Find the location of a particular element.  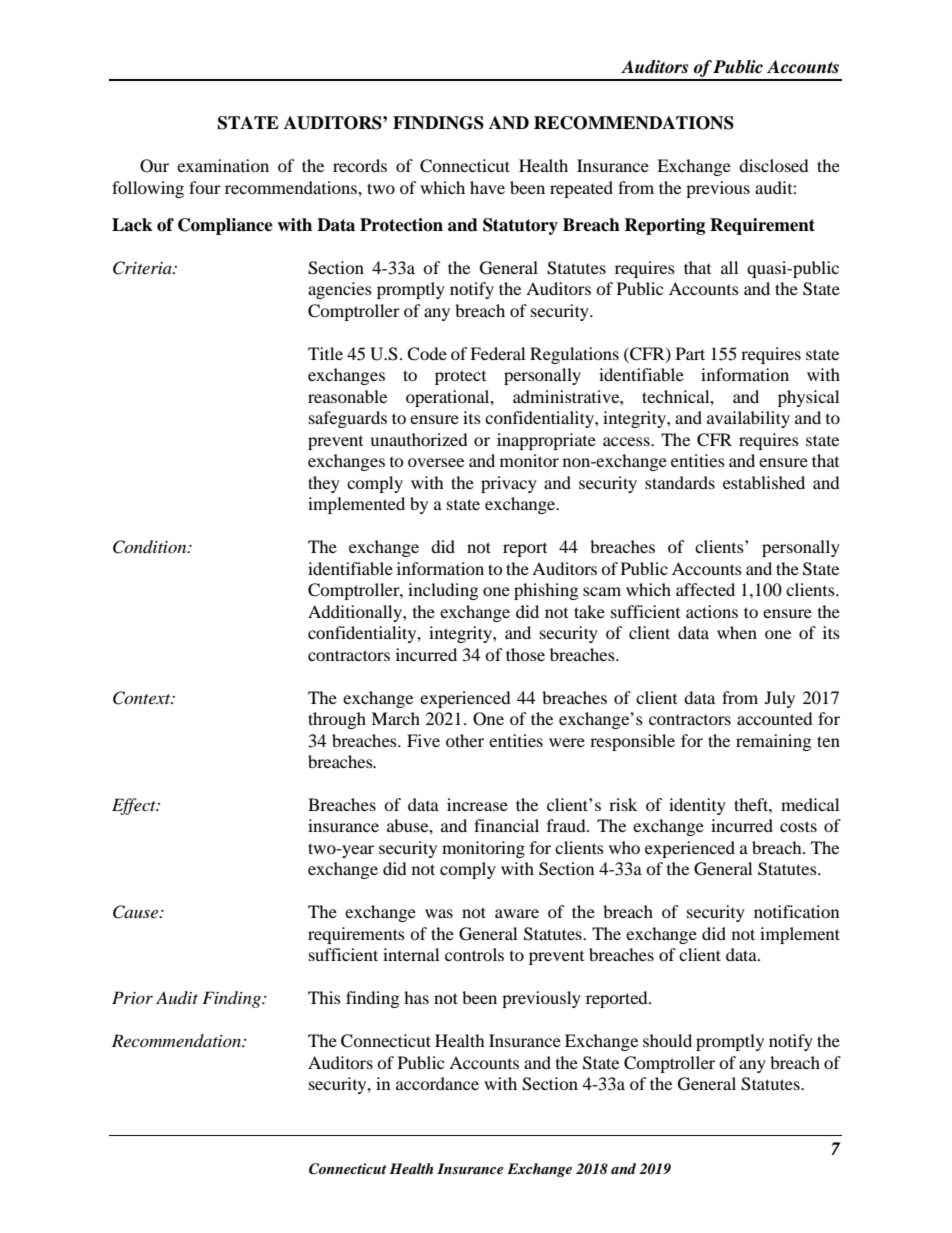

accordance is located at coordinates (437, 1083).
